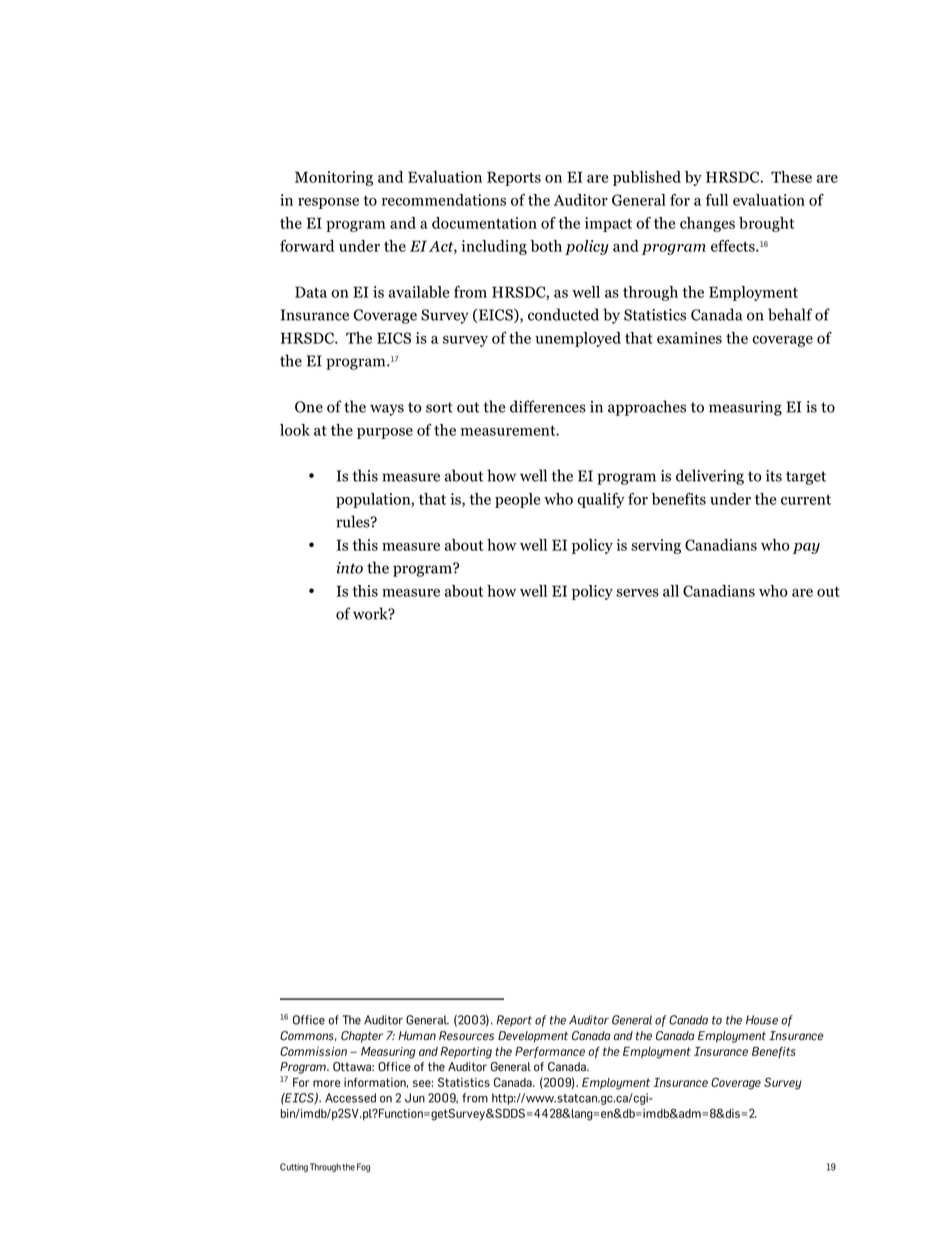 Image resolution: width=952 pixels, height=1233 pixels. Describe the element at coordinates (671, 591) in the screenshot. I see `all` at that location.
